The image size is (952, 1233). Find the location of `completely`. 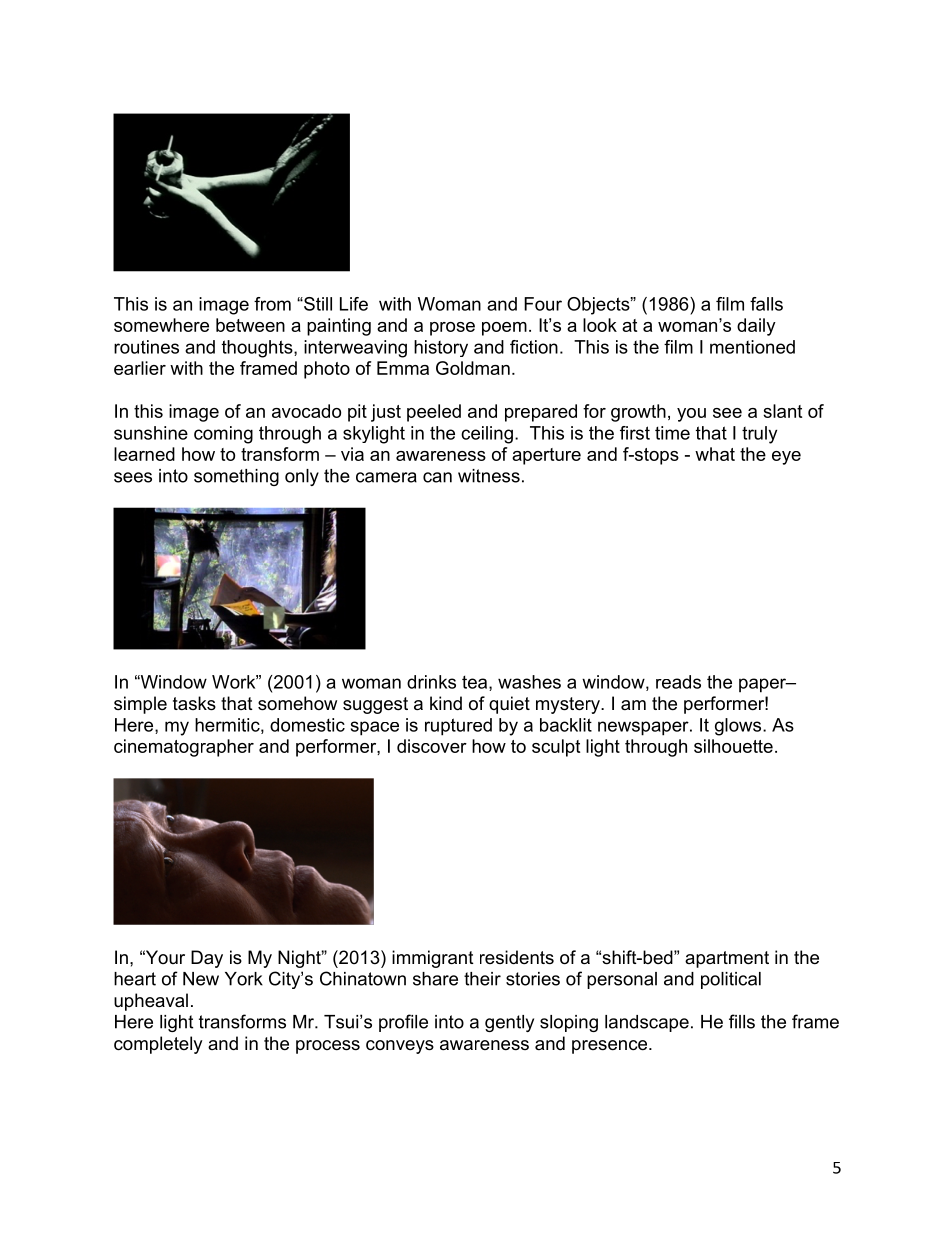

completely is located at coordinates (158, 1045).
